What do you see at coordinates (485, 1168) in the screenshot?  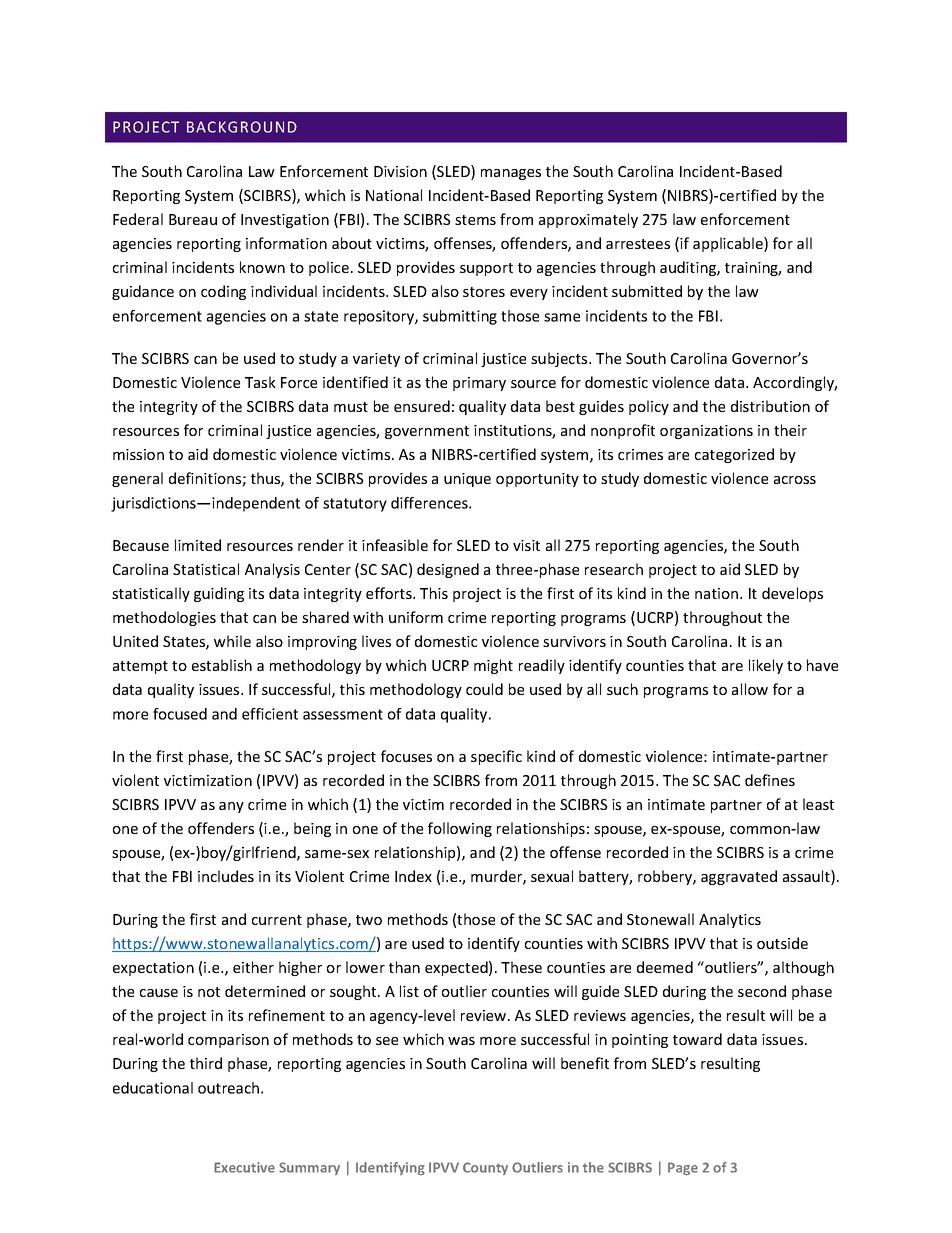 I see `County` at bounding box center [485, 1168].
